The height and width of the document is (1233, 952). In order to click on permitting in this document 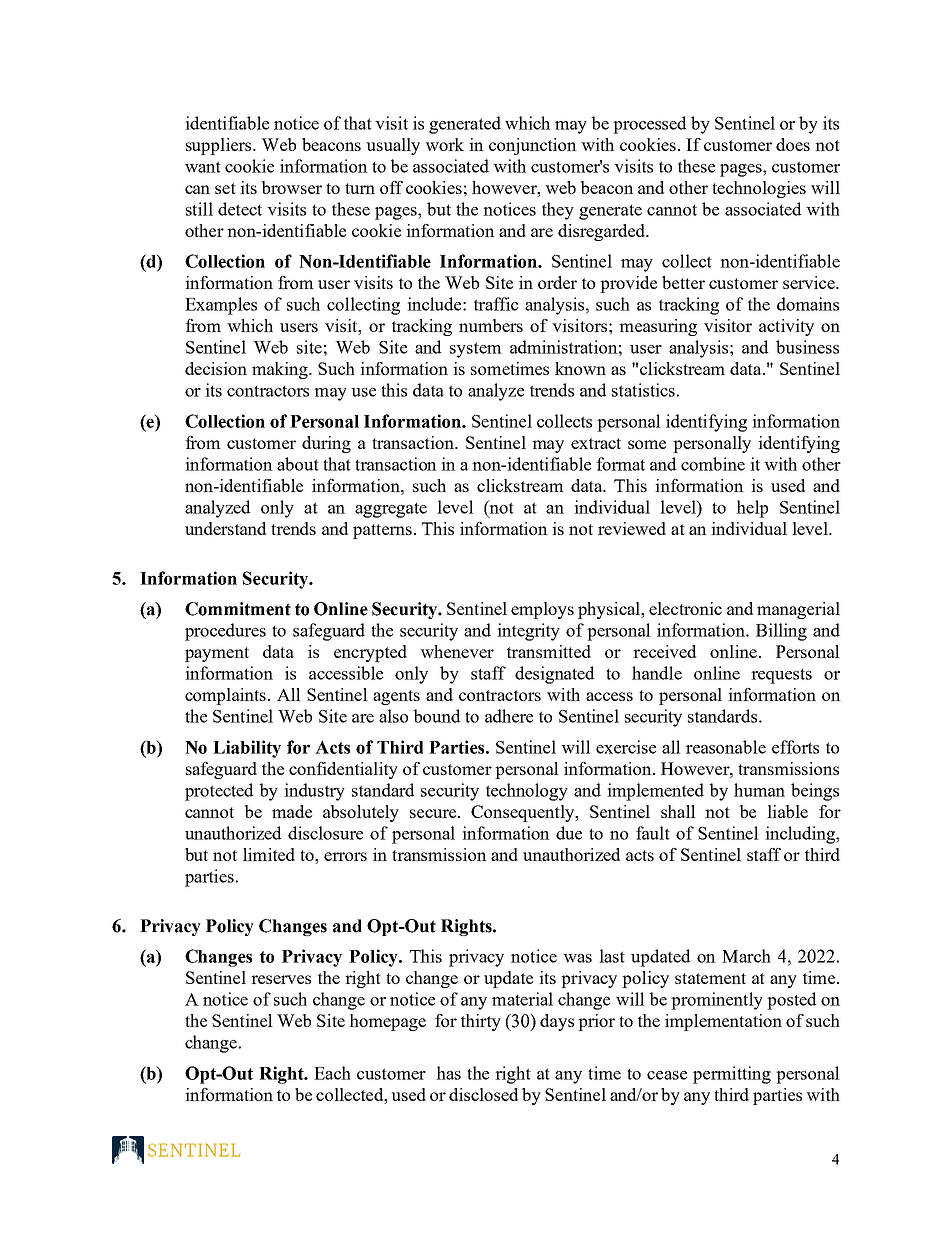, I will do `click(732, 1075)`.
